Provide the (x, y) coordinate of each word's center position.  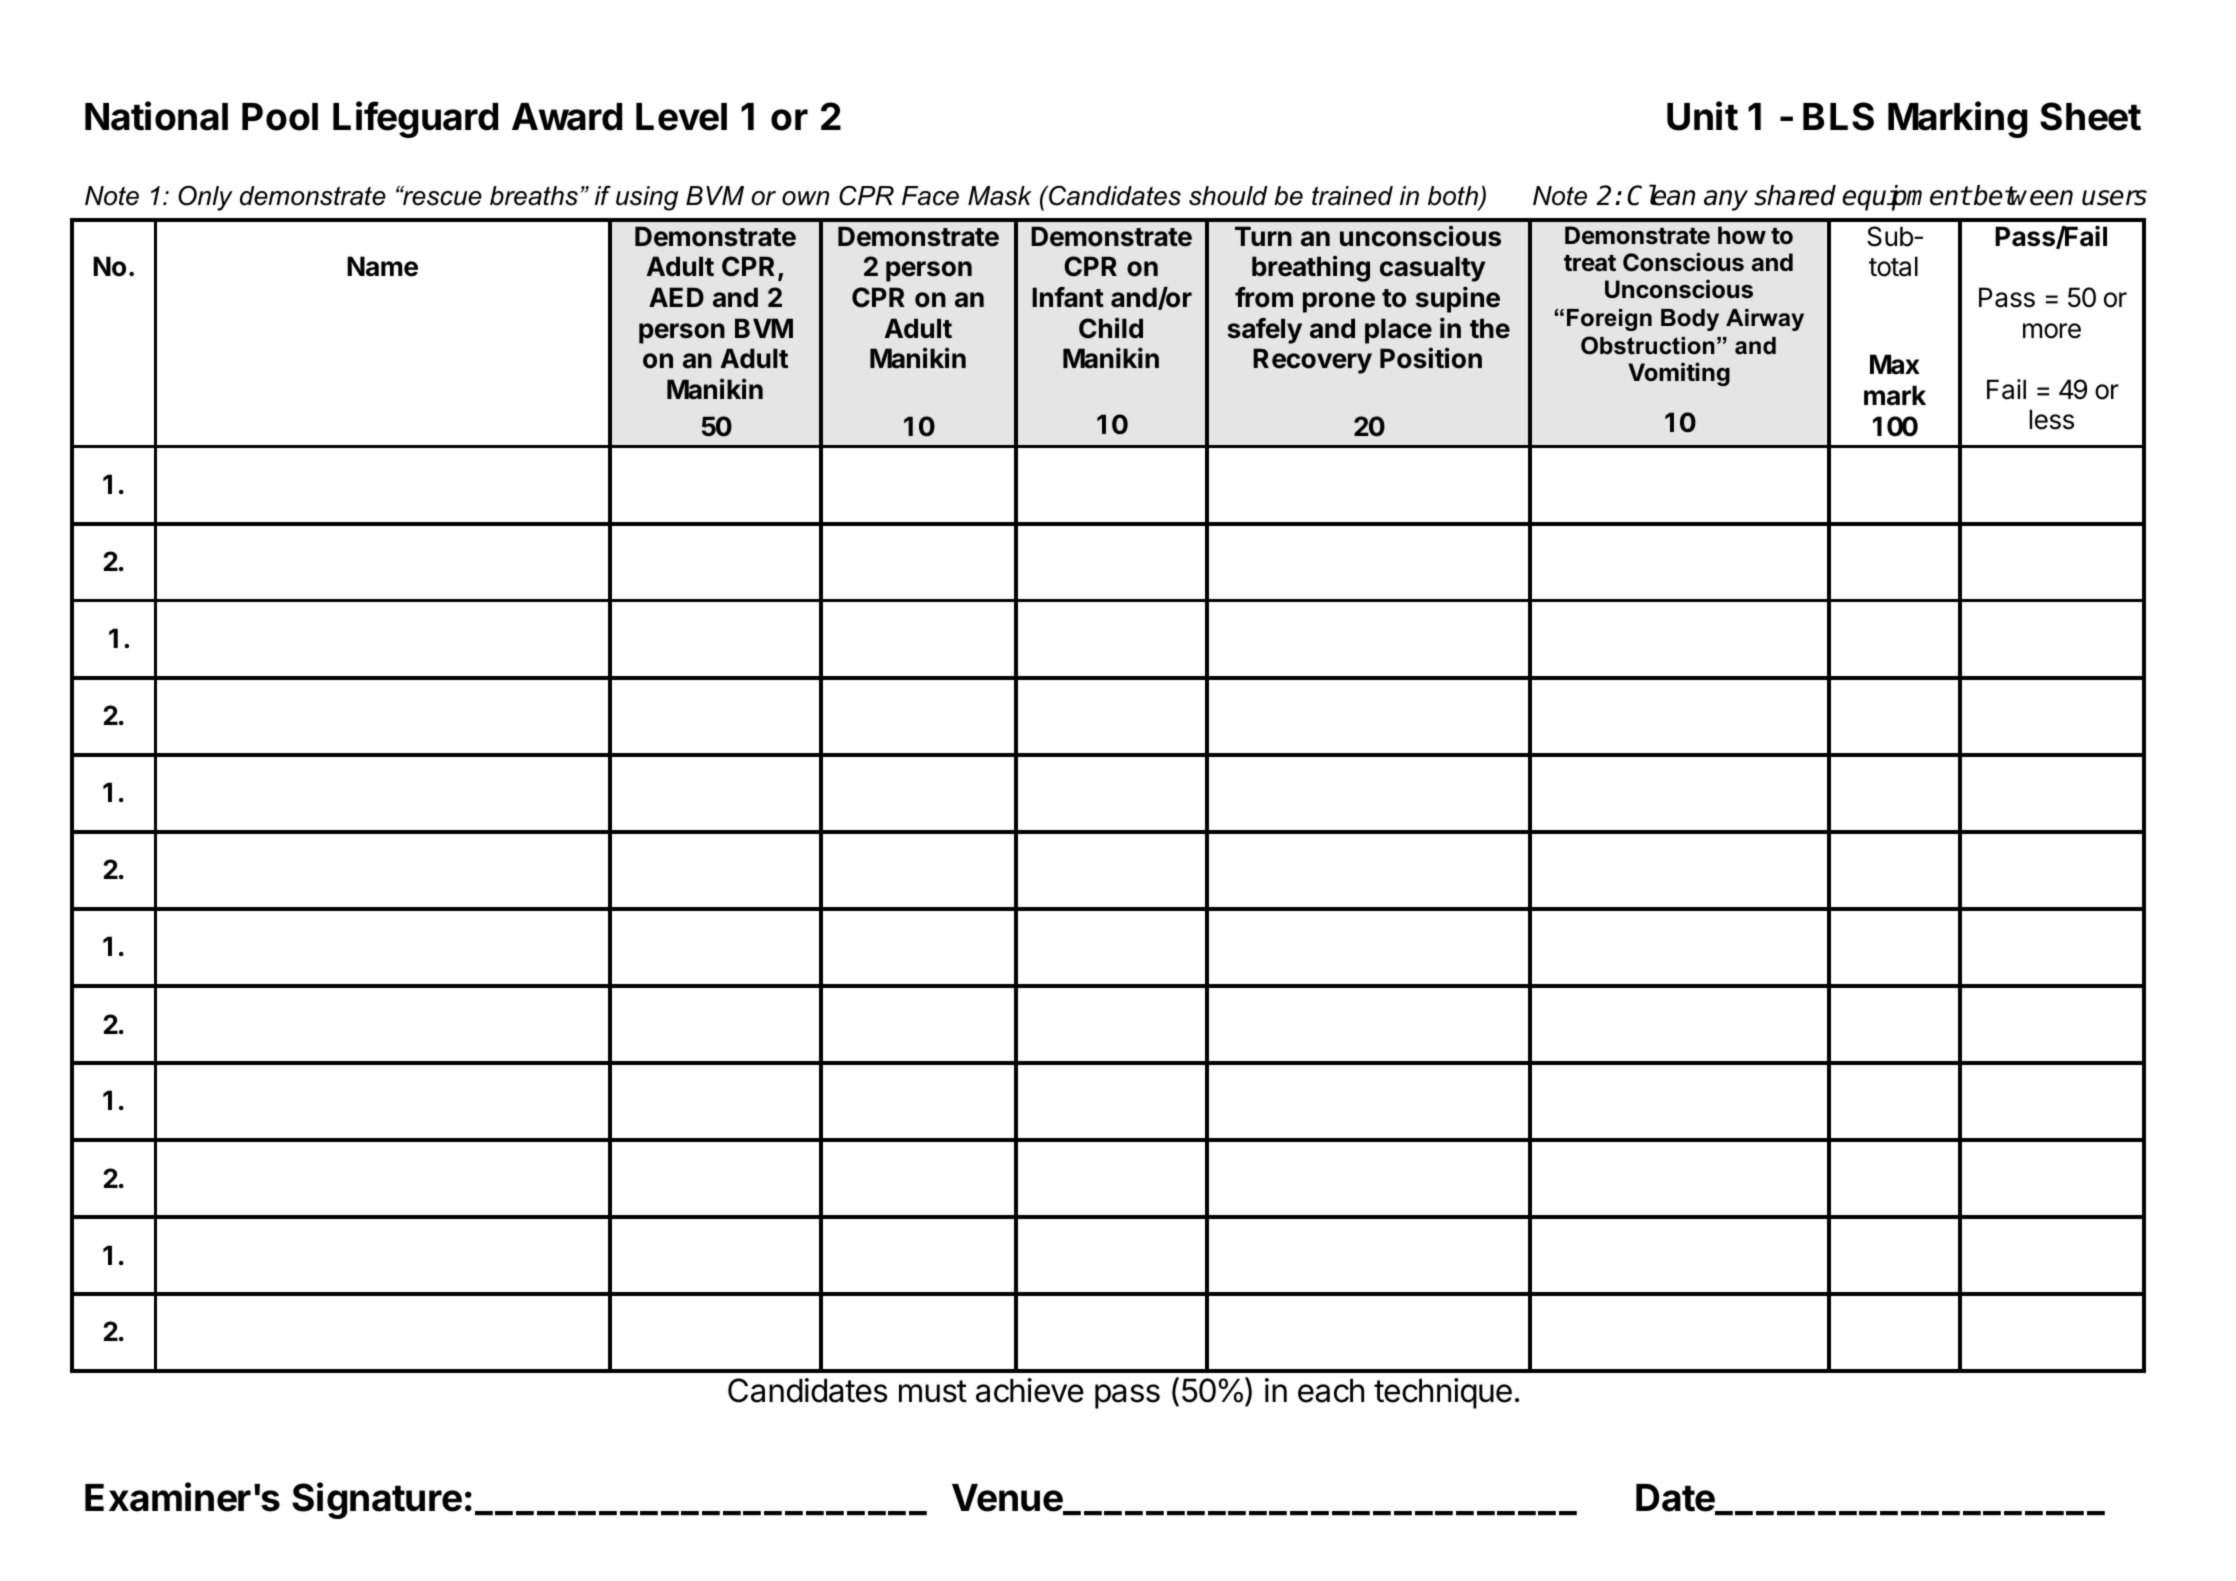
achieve (1030, 1390)
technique (1443, 1393)
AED (676, 297)
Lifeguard (415, 119)
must (933, 1391)
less (2051, 419)
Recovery (1312, 361)
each (1331, 1391)
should (1228, 196)
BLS (1838, 116)
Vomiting (1679, 374)
